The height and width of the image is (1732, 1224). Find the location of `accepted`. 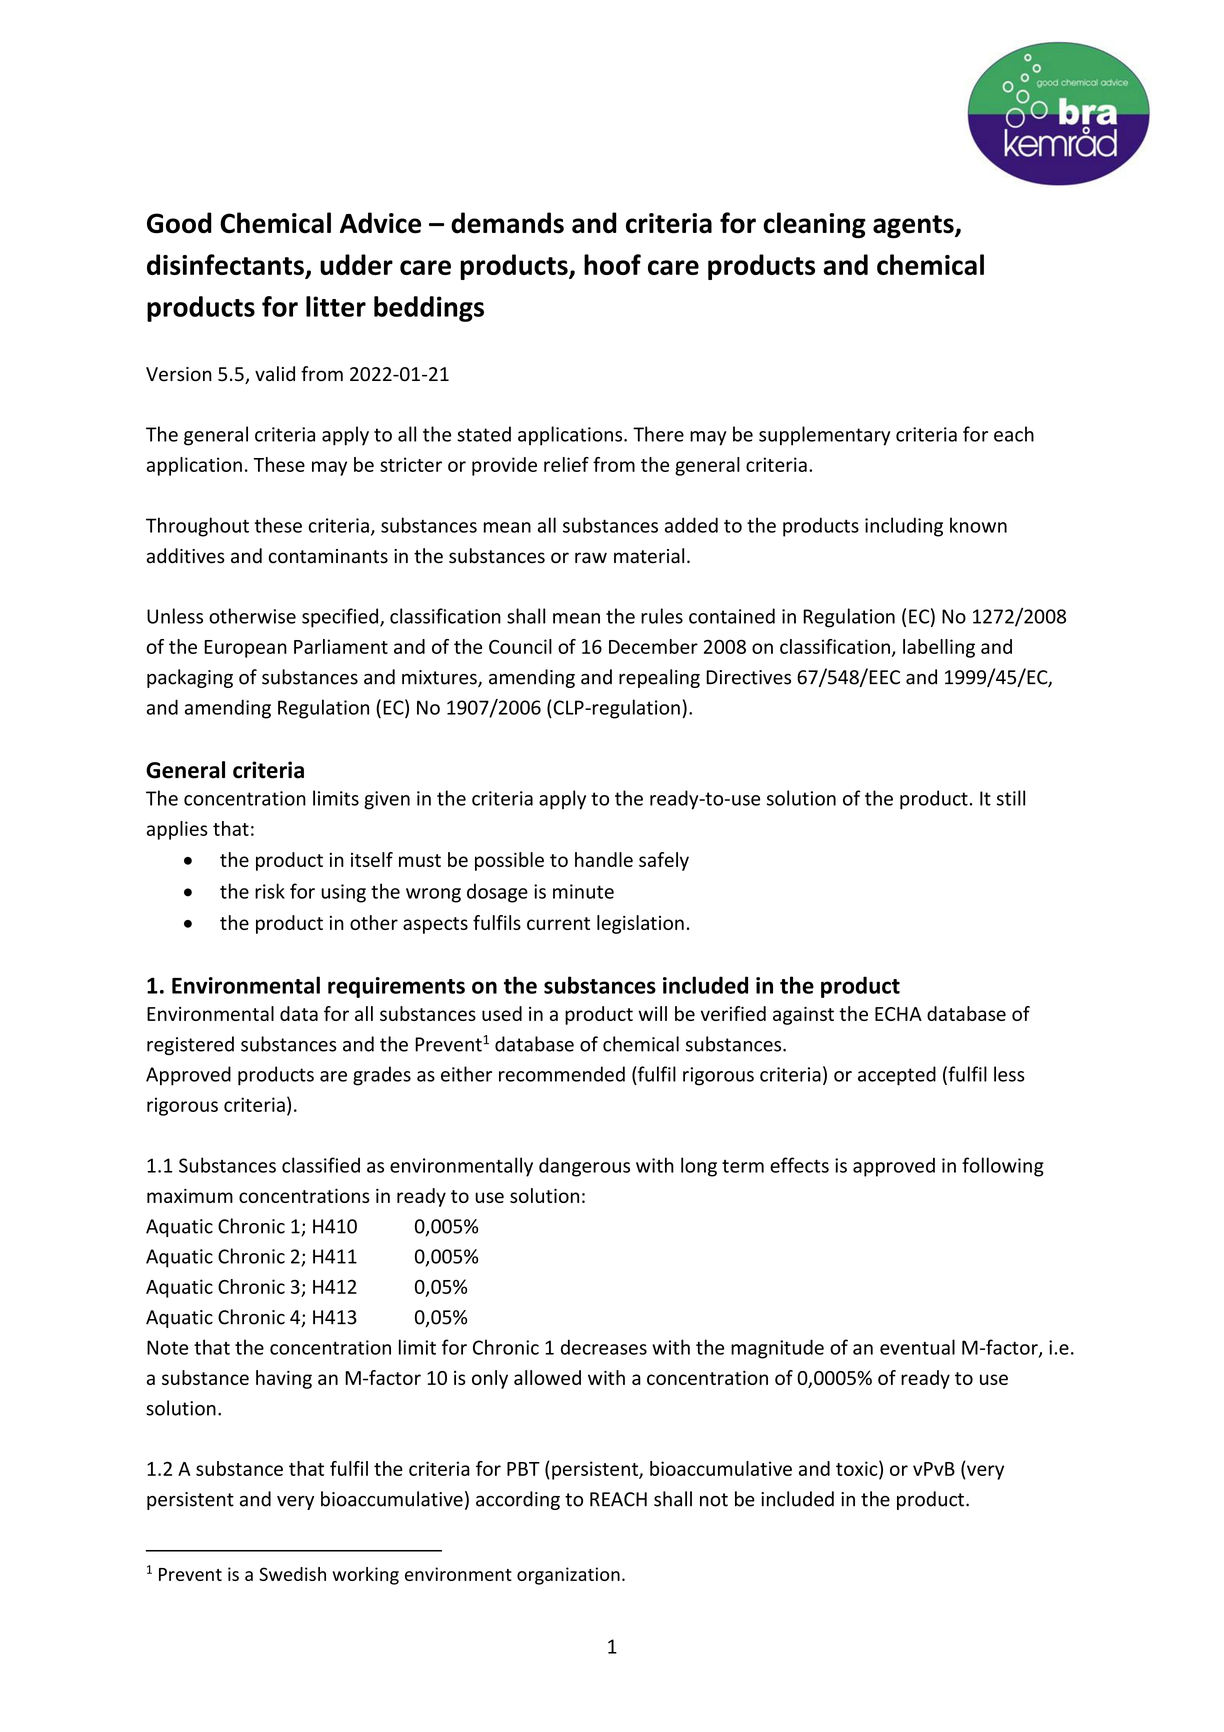

accepted is located at coordinates (897, 1076).
